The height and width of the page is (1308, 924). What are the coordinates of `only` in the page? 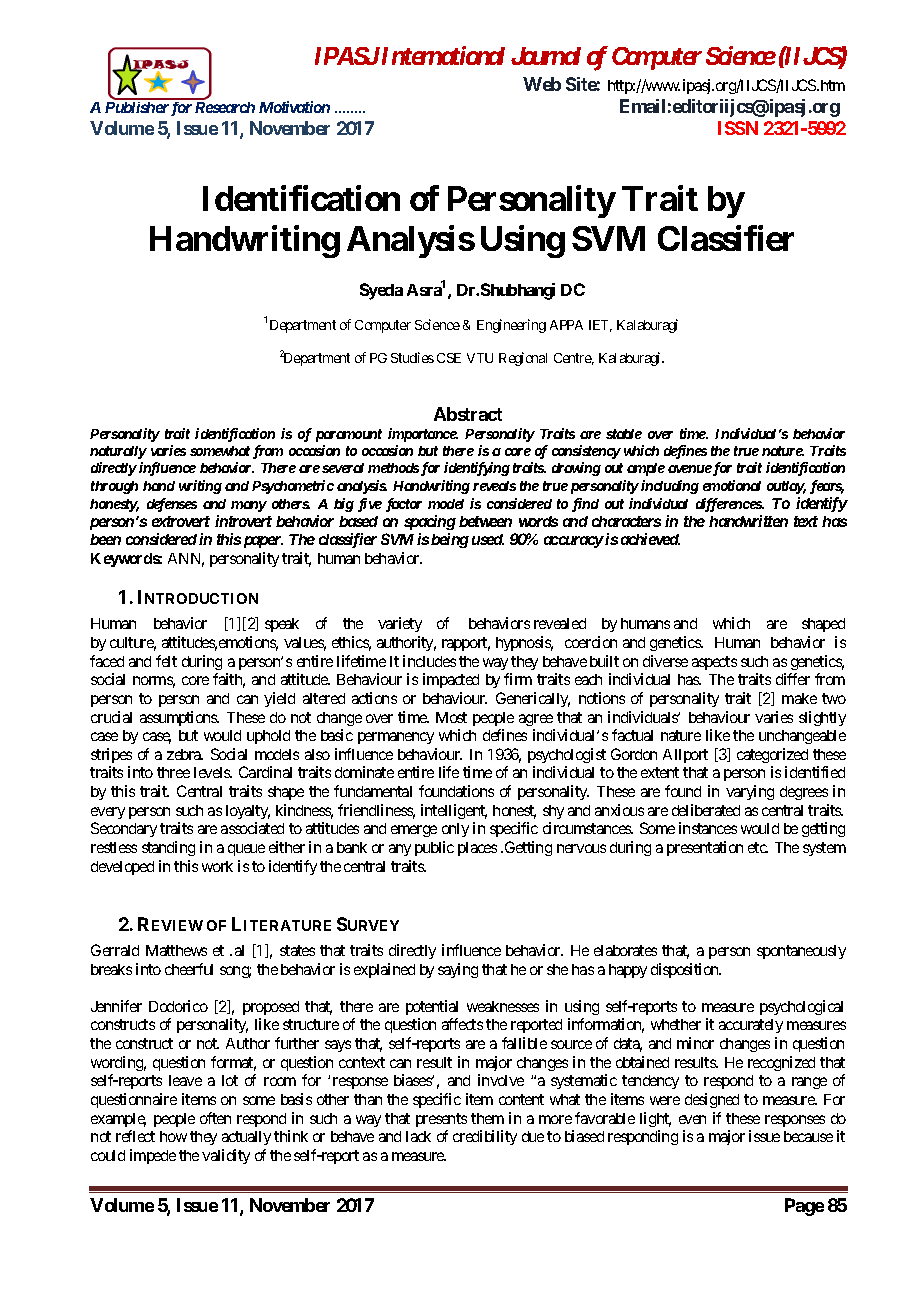 It's located at (455, 830).
